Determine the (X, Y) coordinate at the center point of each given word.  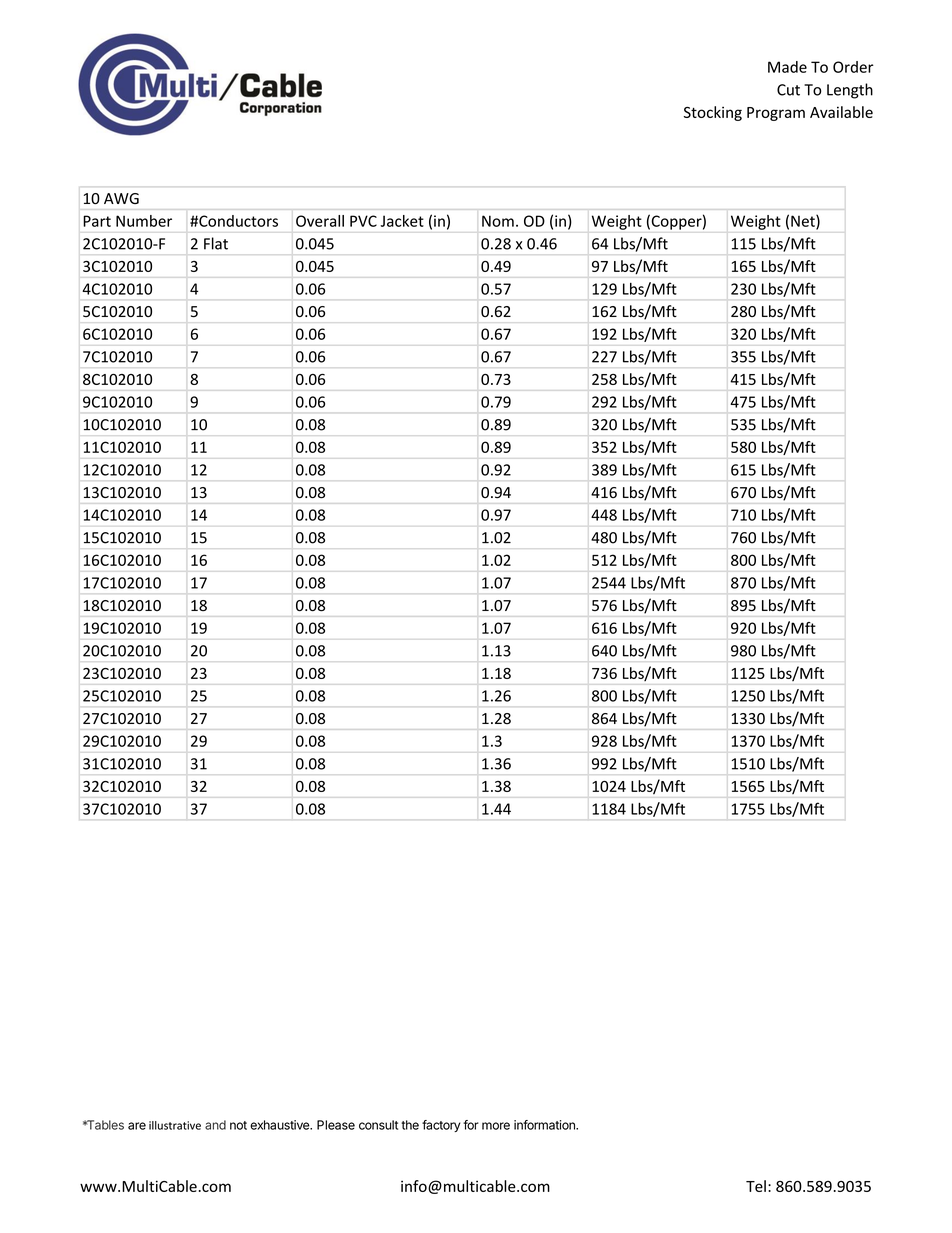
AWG (121, 198)
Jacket (402, 221)
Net (804, 222)
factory (441, 1126)
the (410, 1125)
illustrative (175, 1125)
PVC (363, 221)
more (496, 1126)
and (215, 1125)
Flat (216, 243)
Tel (756, 1186)
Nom (498, 221)
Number (144, 221)
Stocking (713, 113)
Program (776, 114)
